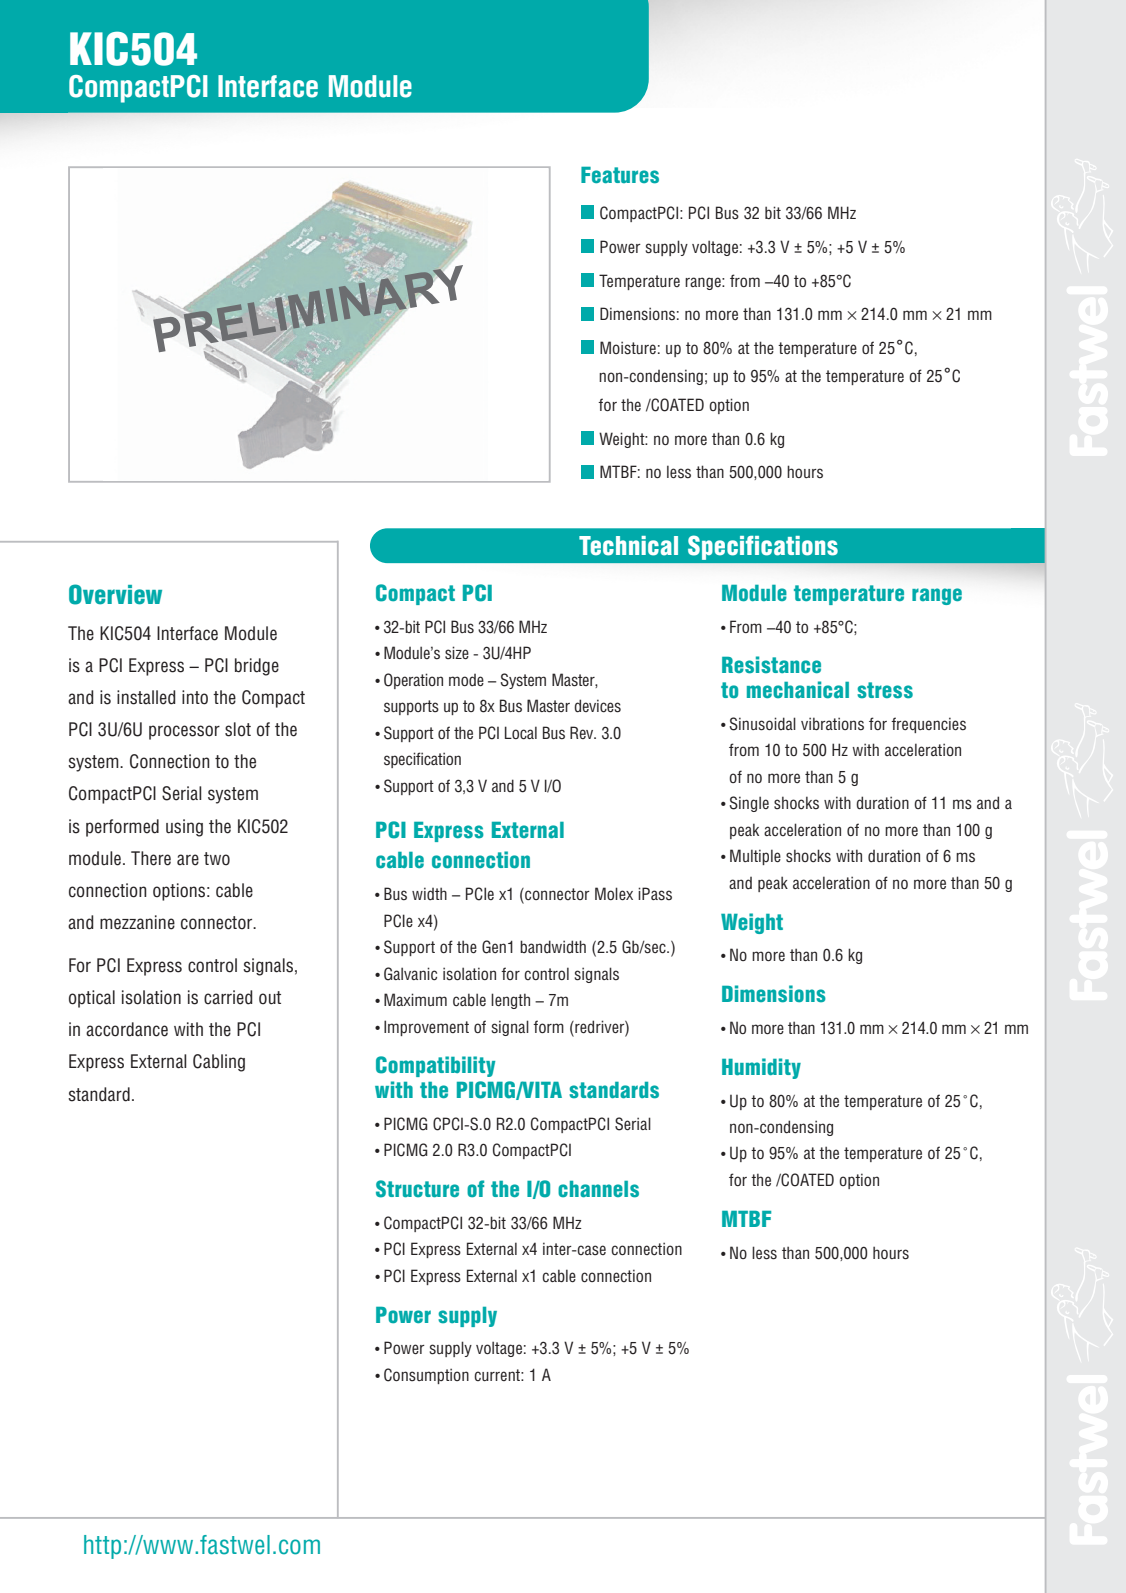 The height and width of the image is (1593, 1126). Describe the element at coordinates (628, 348) in the image. I see `Moisture` at that location.
